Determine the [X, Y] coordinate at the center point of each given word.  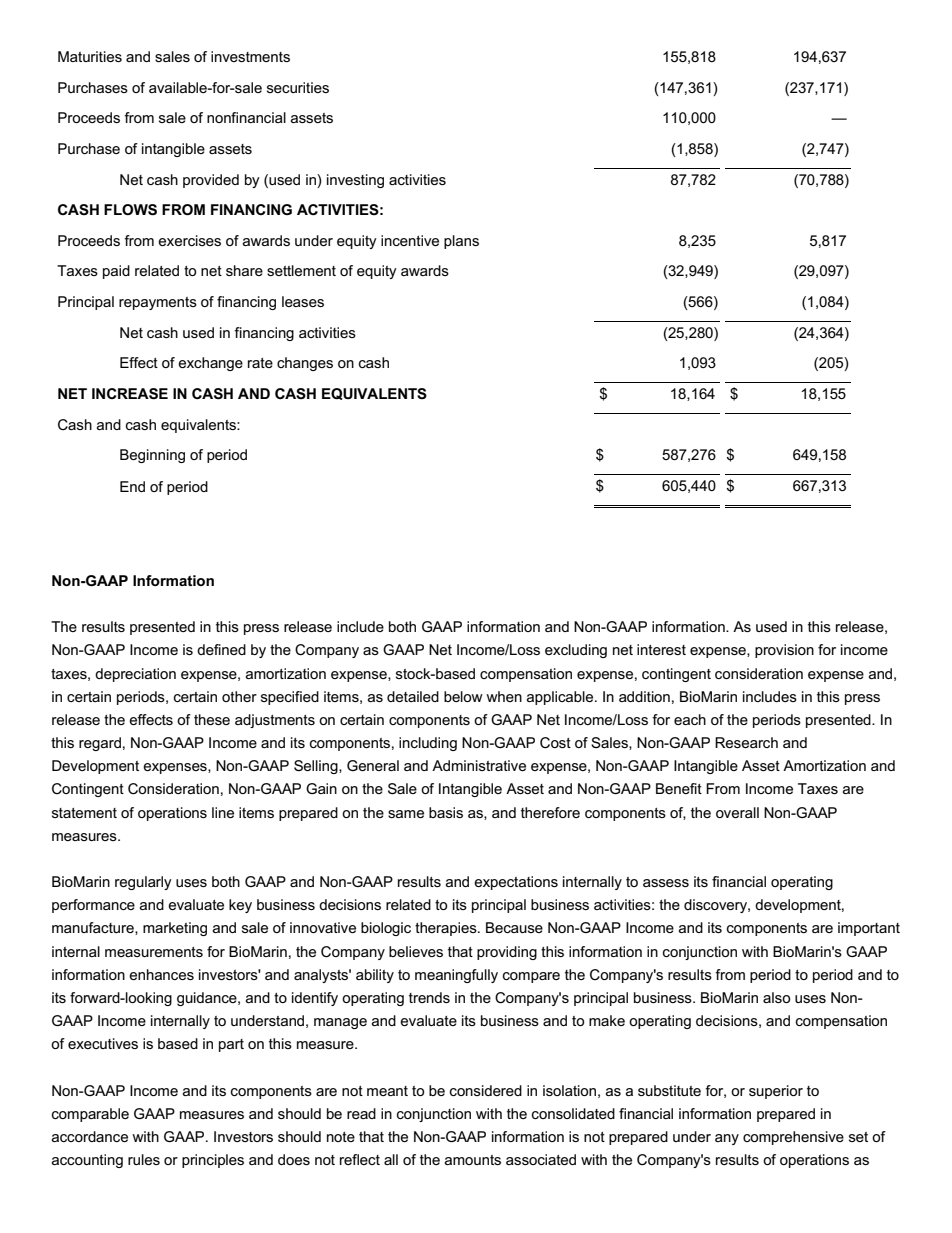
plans [461, 242]
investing [355, 181]
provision [784, 651]
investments [250, 56]
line [223, 812]
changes [305, 364]
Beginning [152, 456]
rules [144, 1159]
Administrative [479, 765]
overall [737, 812]
